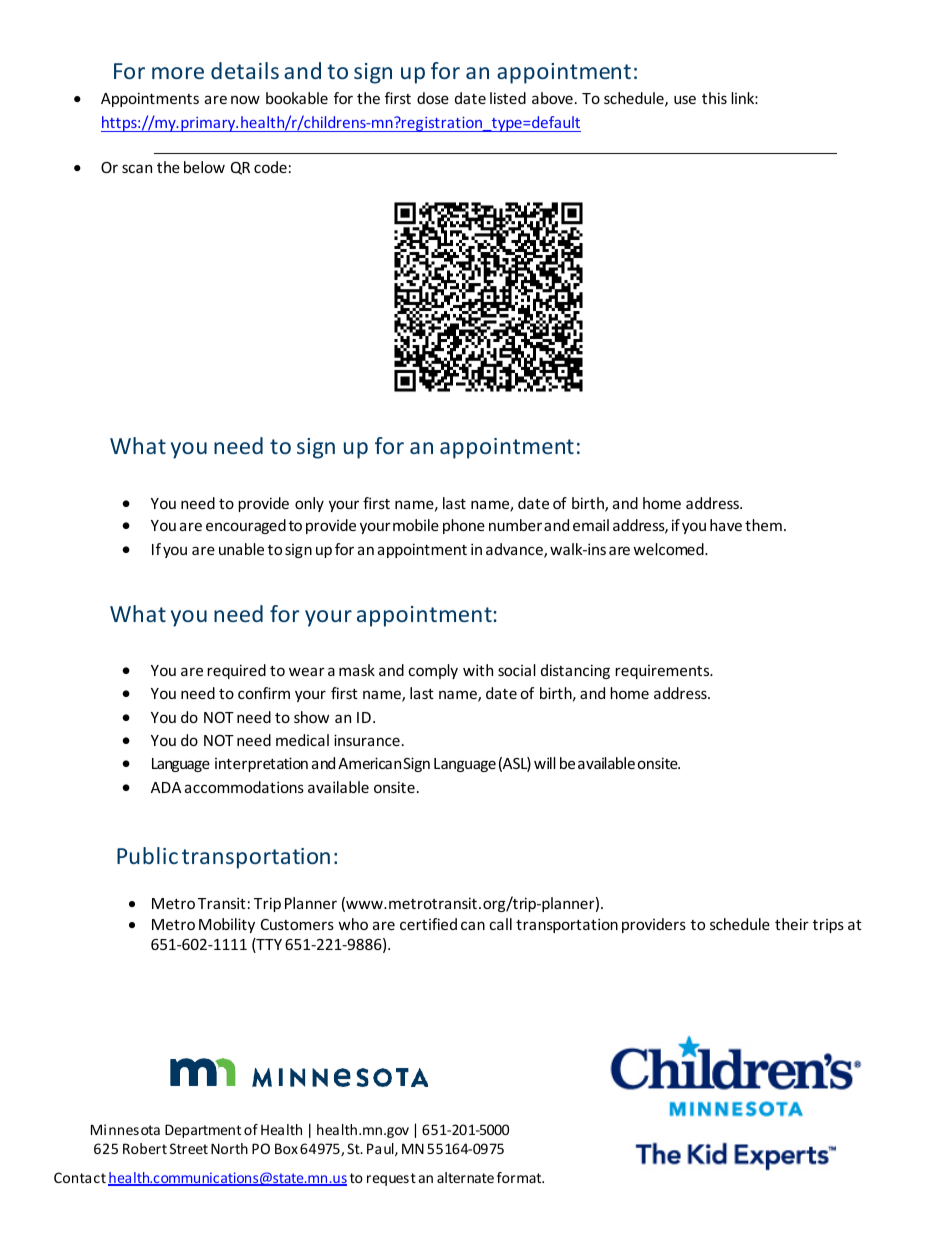 The height and width of the screenshot is (1233, 952). What do you see at coordinates (391, 1179) in the screenshot?
I see `request` at bounding box center [391, 1179].
